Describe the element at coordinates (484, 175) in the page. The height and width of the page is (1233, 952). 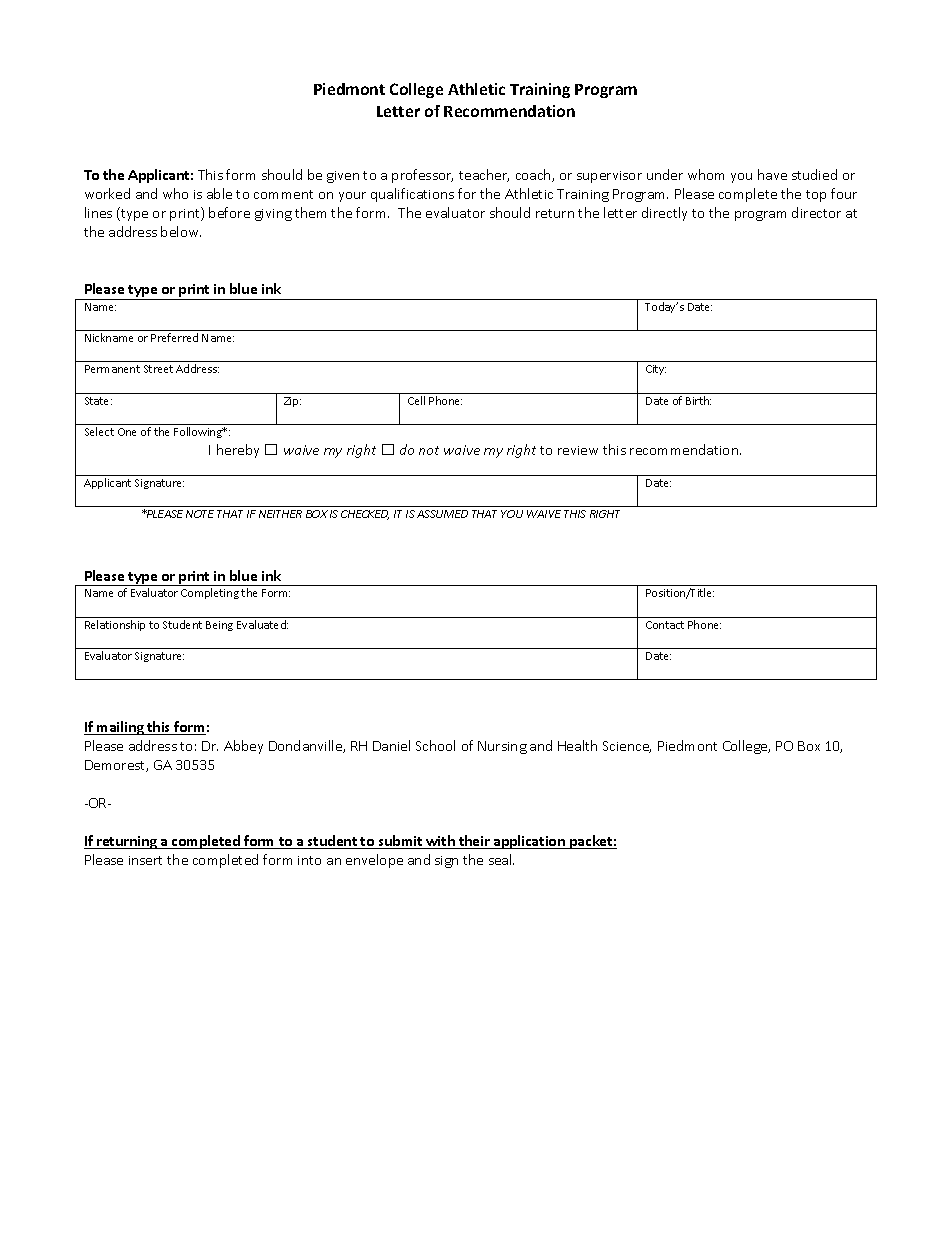
I see `teacher` at that location.
